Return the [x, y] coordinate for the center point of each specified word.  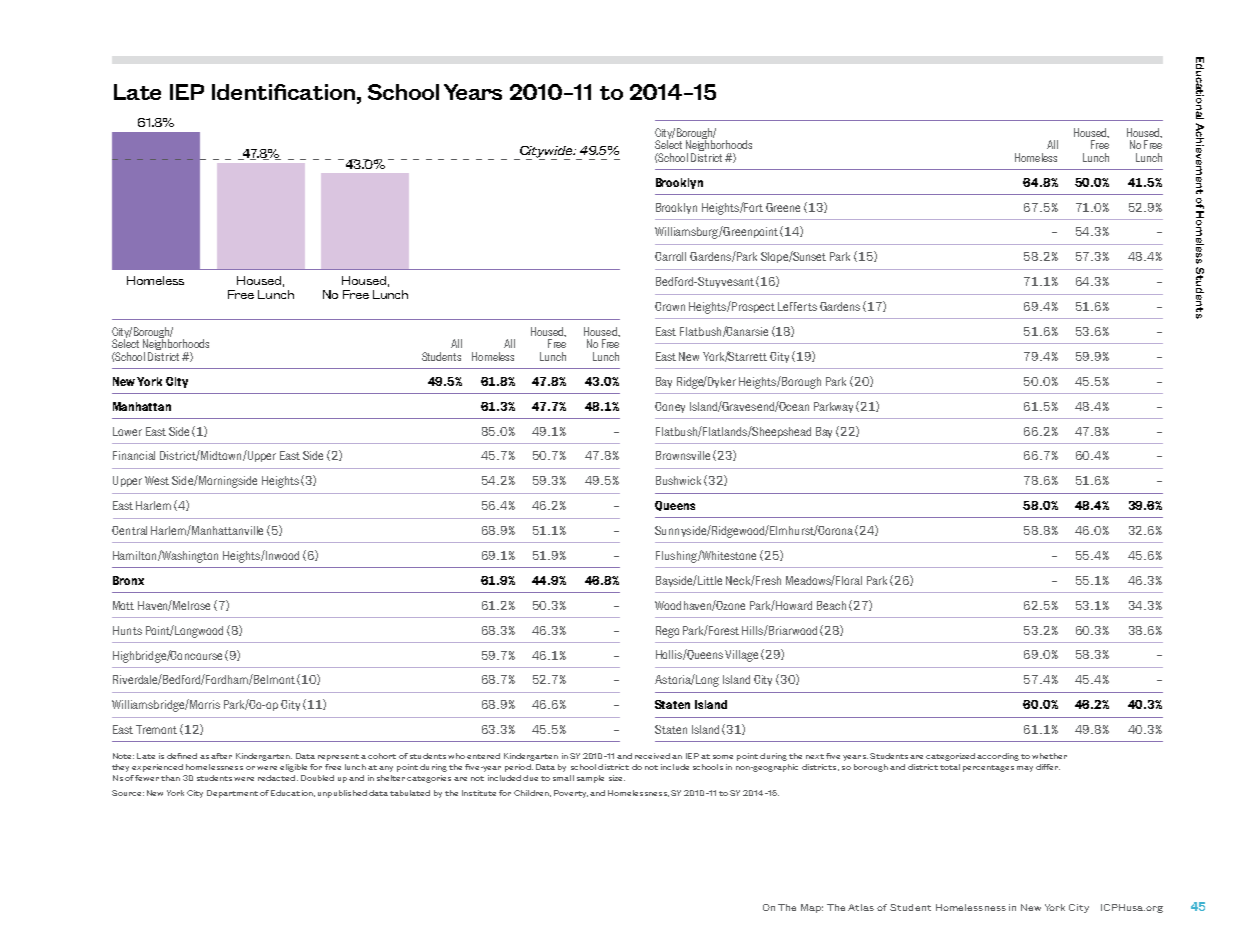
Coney [670, 407]
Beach [831, 605]
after [221, 756]
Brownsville [683, 455]
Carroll [670, 256]
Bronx [128, 580]
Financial [134, 455]
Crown [670, 306]
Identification [285, 92]
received [652, 756]
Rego [667, 632]
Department [232, 794]
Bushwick [678, 480]
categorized [950, 757]
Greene [783, 207]
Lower [127, 431]
